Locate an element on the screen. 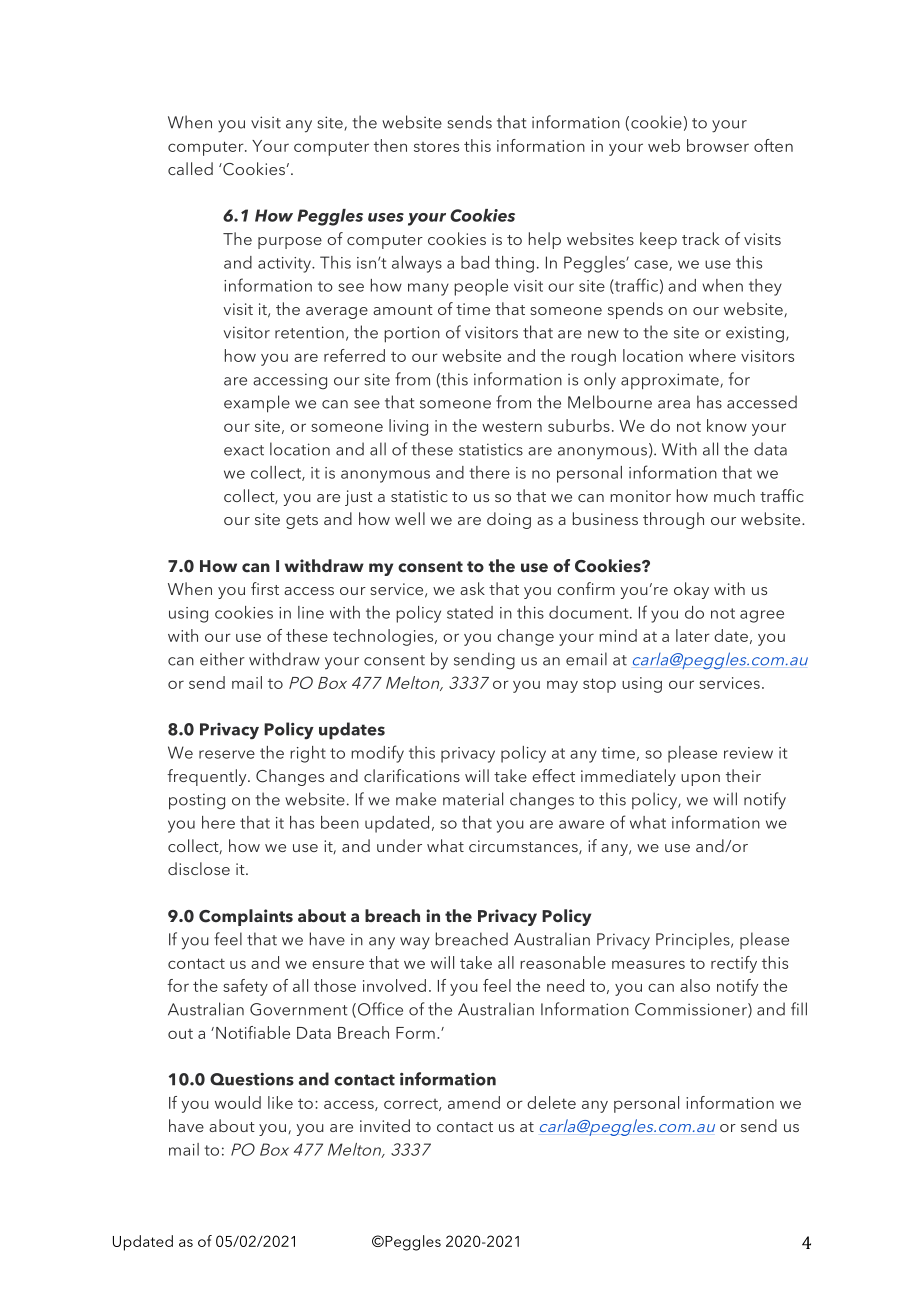  circumstances is located at coordinates (524, 847).
